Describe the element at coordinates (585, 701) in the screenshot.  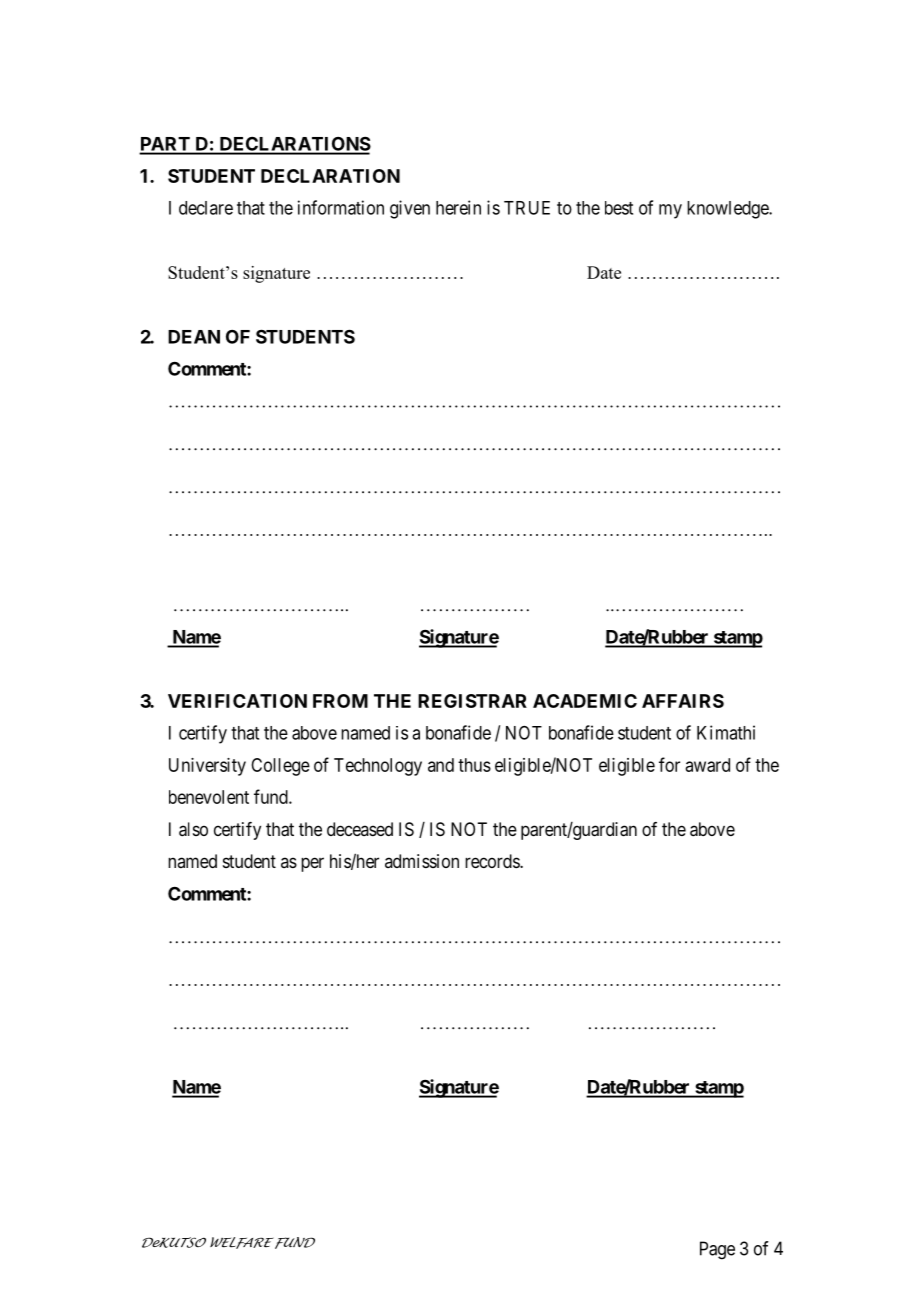
I see `ACADEMIC` at that location.
